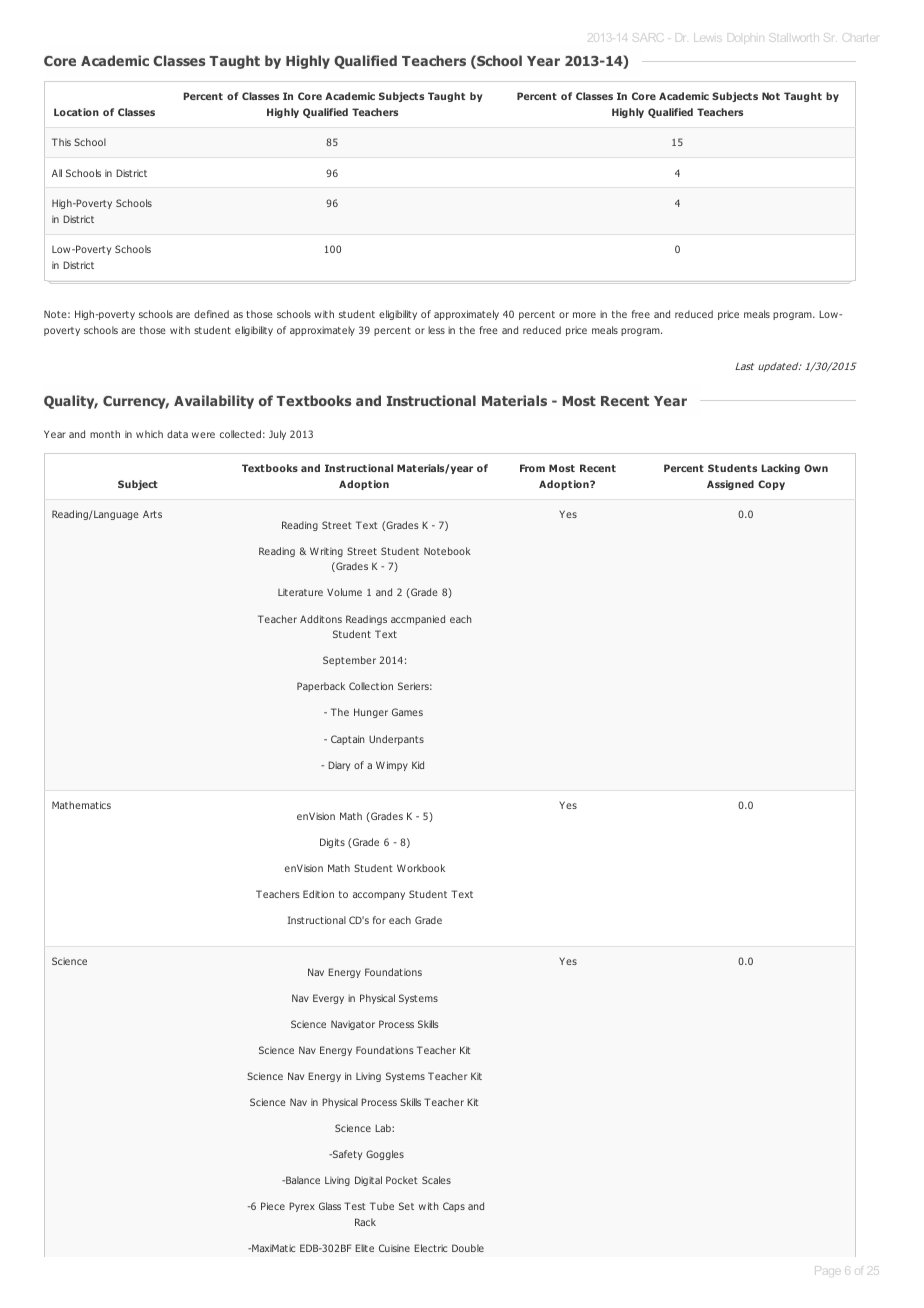  I want to click on Lacking, so click(781, 469).
